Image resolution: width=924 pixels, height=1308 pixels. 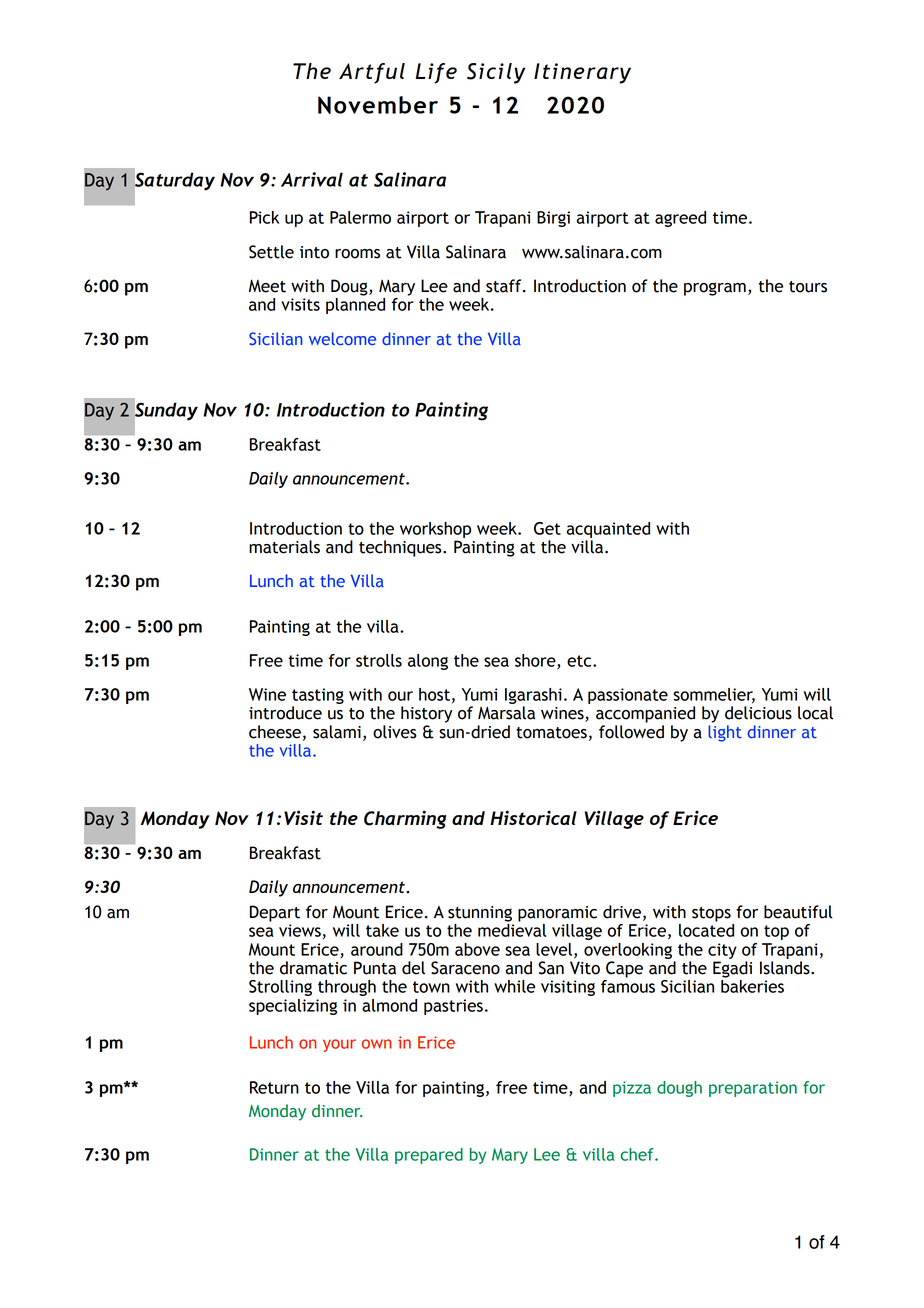 What do you see at coordinates (711, 914) in the screenshot?
I see `stops` at bounding box center [711, 914].
